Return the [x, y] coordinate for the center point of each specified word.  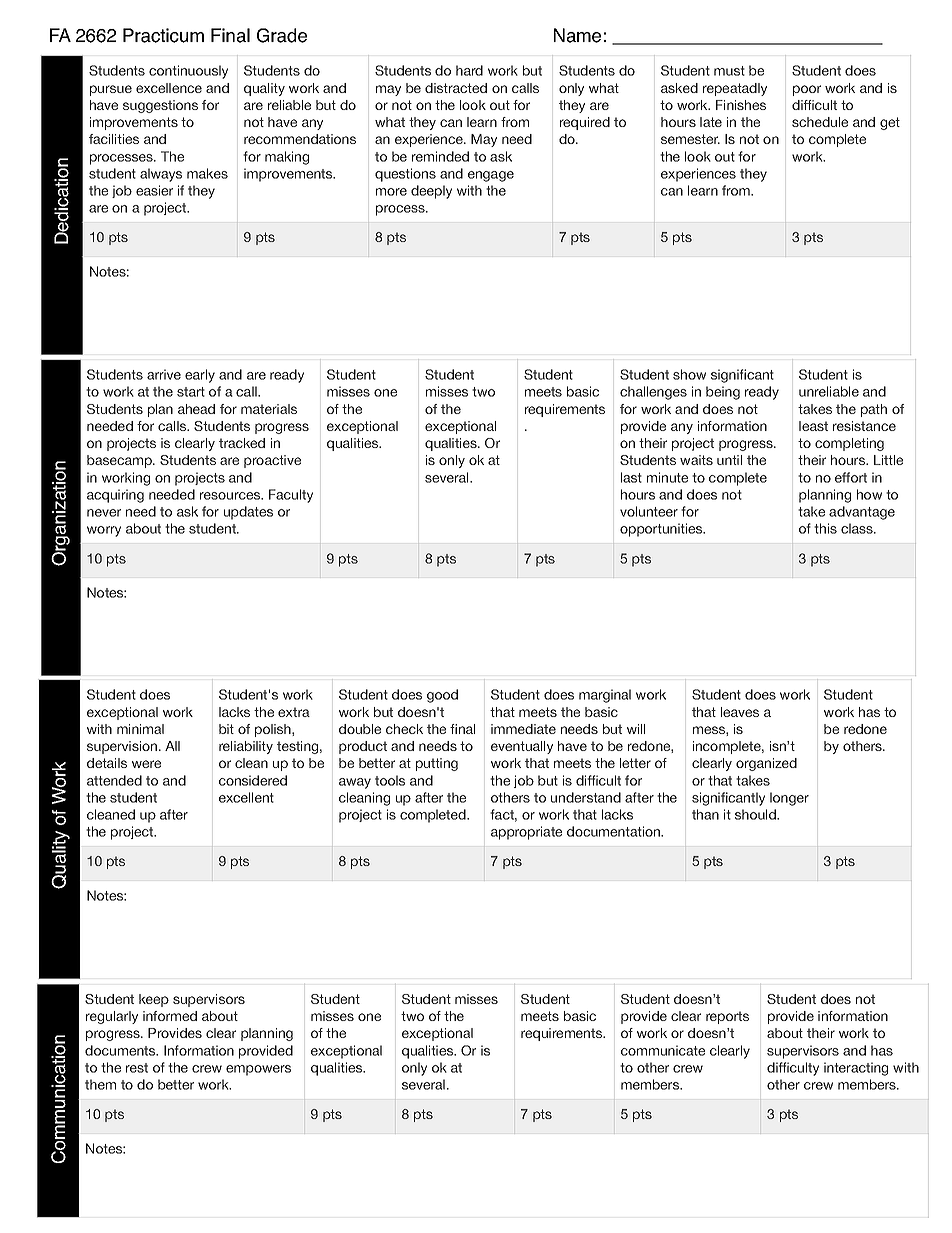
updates [248, 513]
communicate [663, 1050]
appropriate [526, 833]
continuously [188, 72]
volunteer [649, 511]
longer [789, 799]
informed [170, 1016]
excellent [246, 797]
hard [469, 70]
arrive [164, 374]
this [825, 528]
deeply [431, 192]
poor [807, 90]
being [723, 393]
